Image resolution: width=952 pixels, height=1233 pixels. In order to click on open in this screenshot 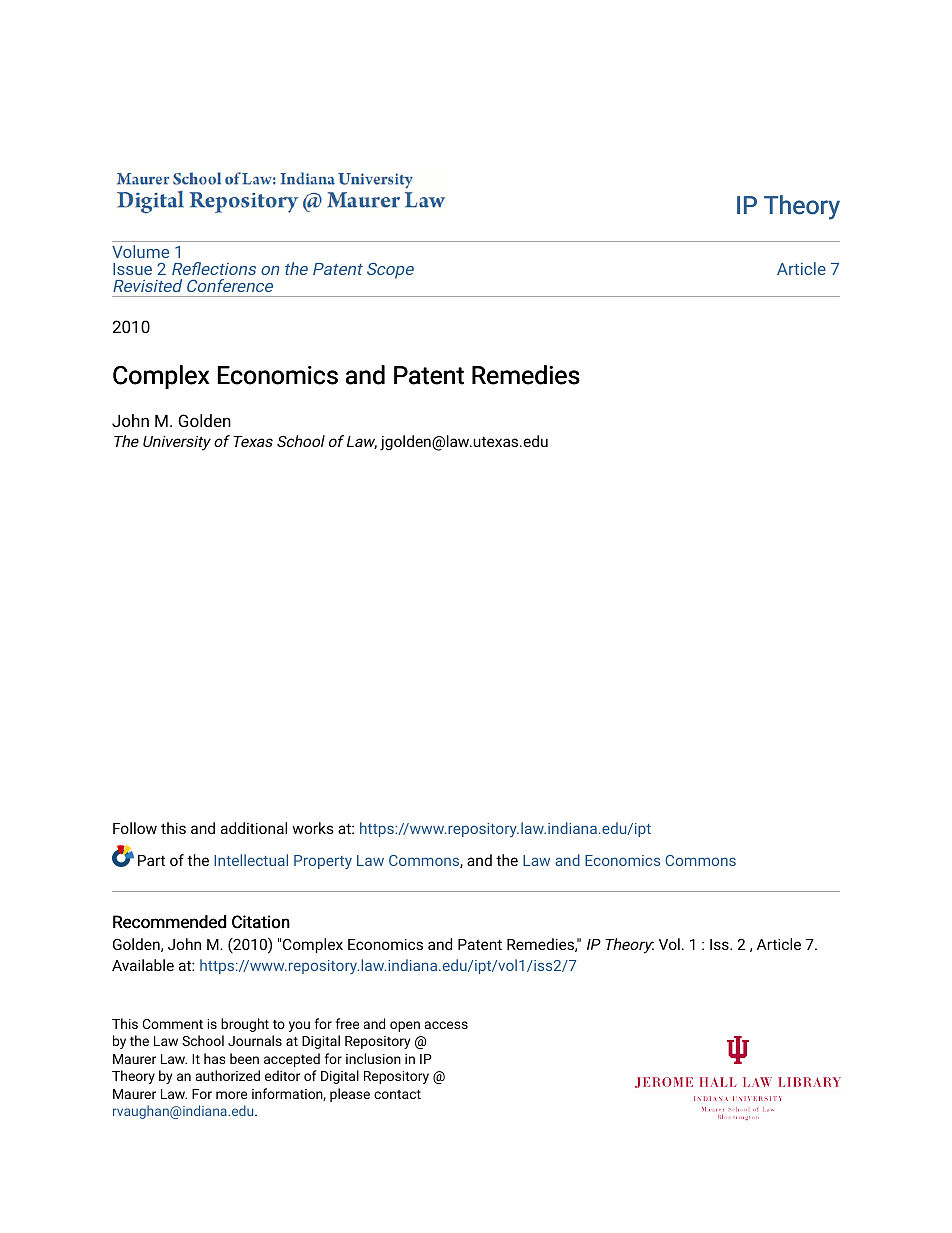, I will do `click(405, 1026)`.
